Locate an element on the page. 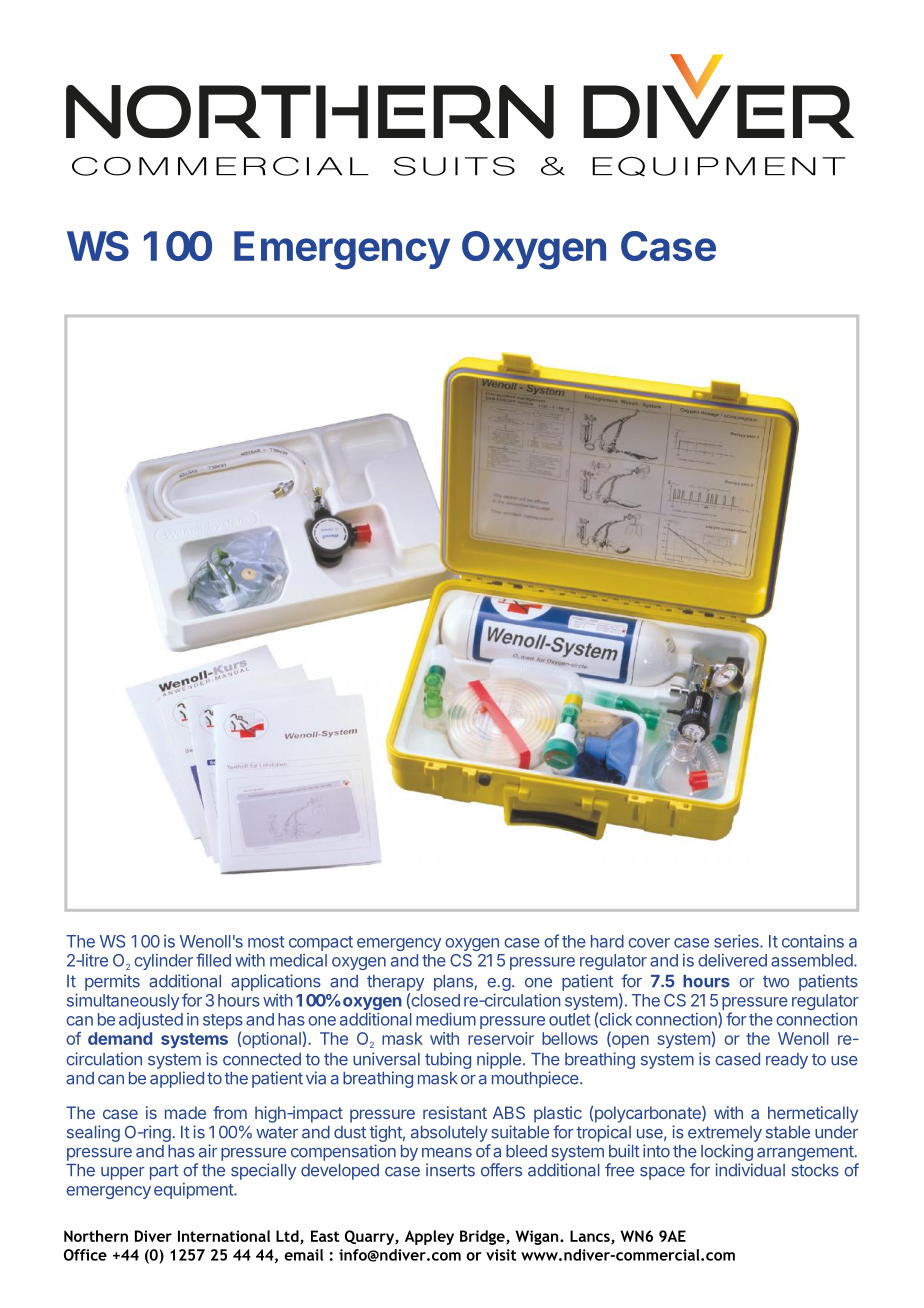 Image resolution: width=924 pixels, height=1308 pixels. compact is located at coordinates (321, 943).
